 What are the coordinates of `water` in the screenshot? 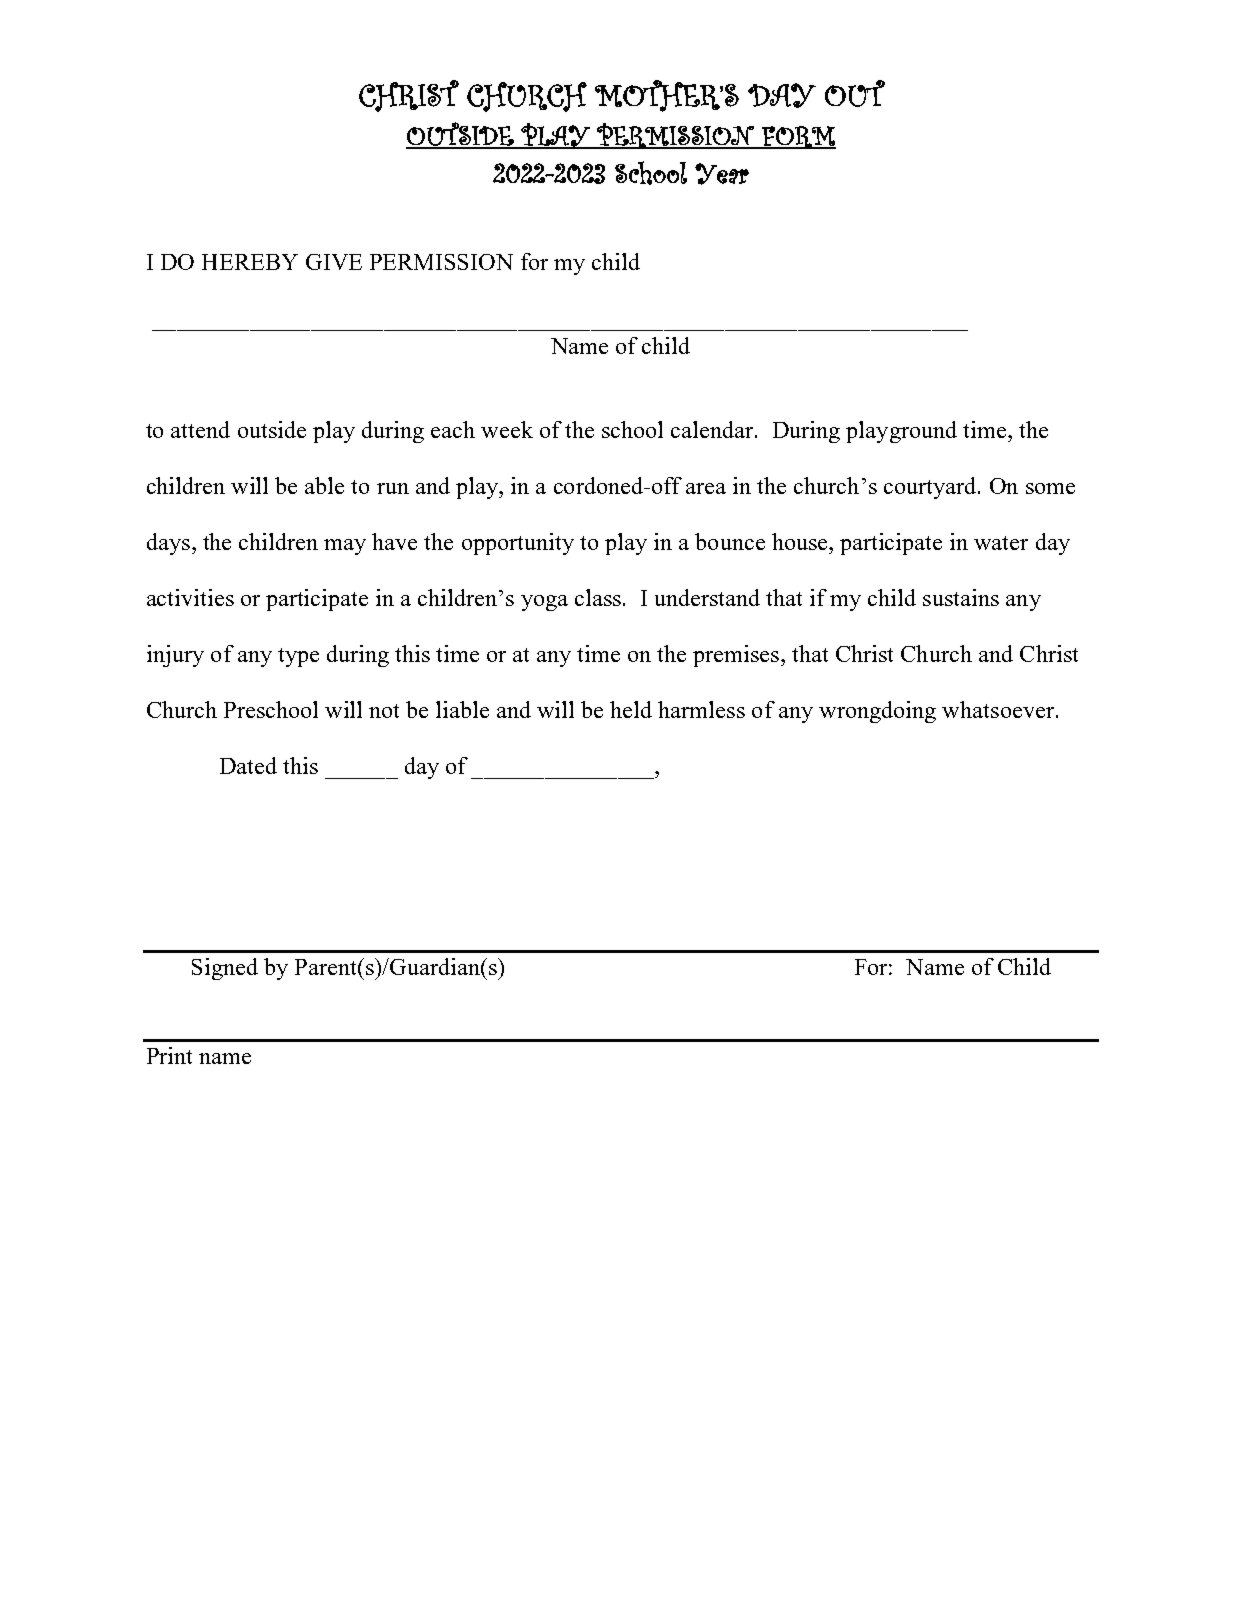 It's located at (1001, 543).
